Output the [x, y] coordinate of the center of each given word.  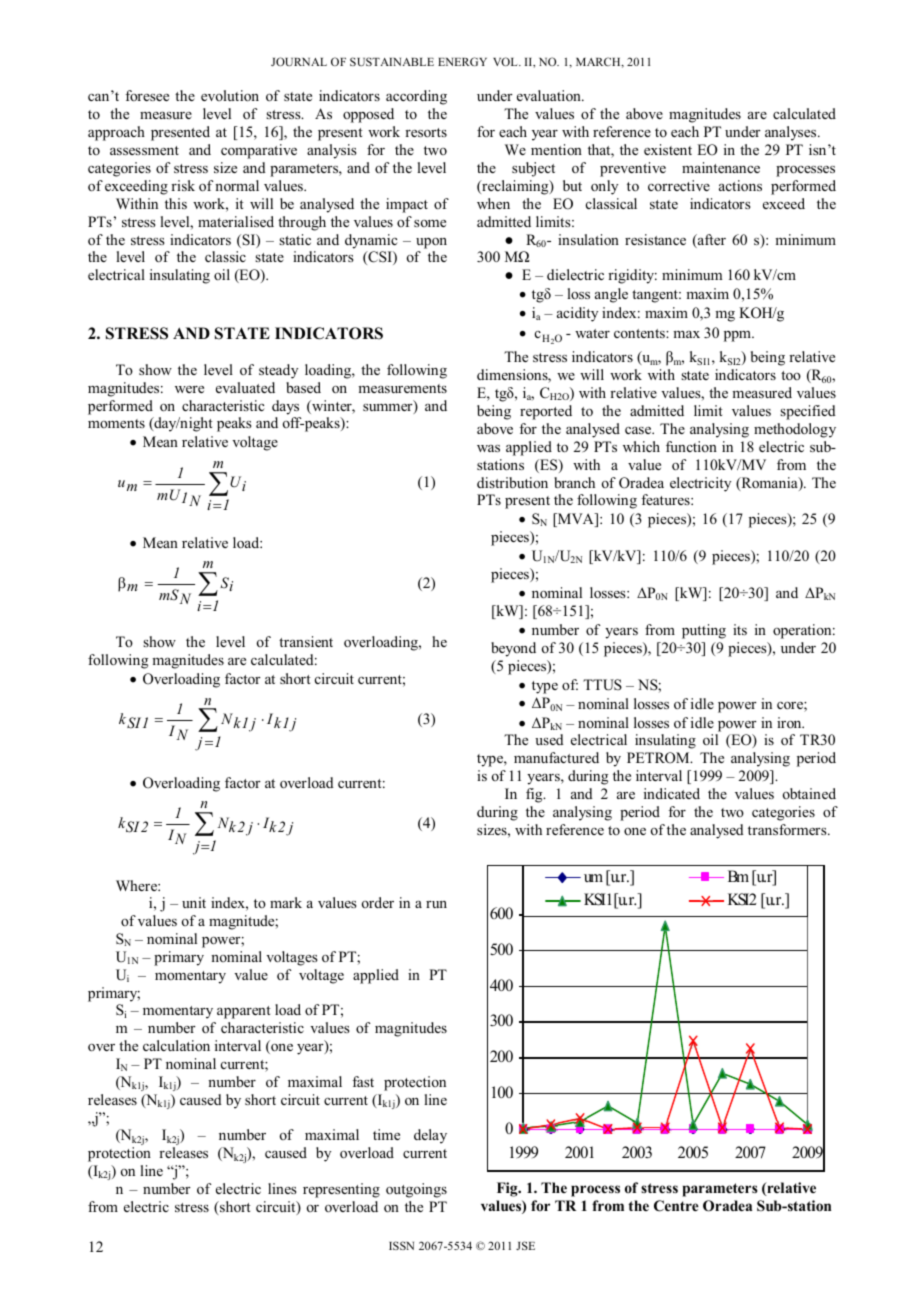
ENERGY [462, 61]
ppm [738, 336]
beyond [513, 649]
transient [306, 641]
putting [704, 631]
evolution [230, 95]
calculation [176, 1045]
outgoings [416, 1190]
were [189, 389]
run [436, 904]
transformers [788, 829]
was [488, 448]
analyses [792, 133]
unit [194, 902]
